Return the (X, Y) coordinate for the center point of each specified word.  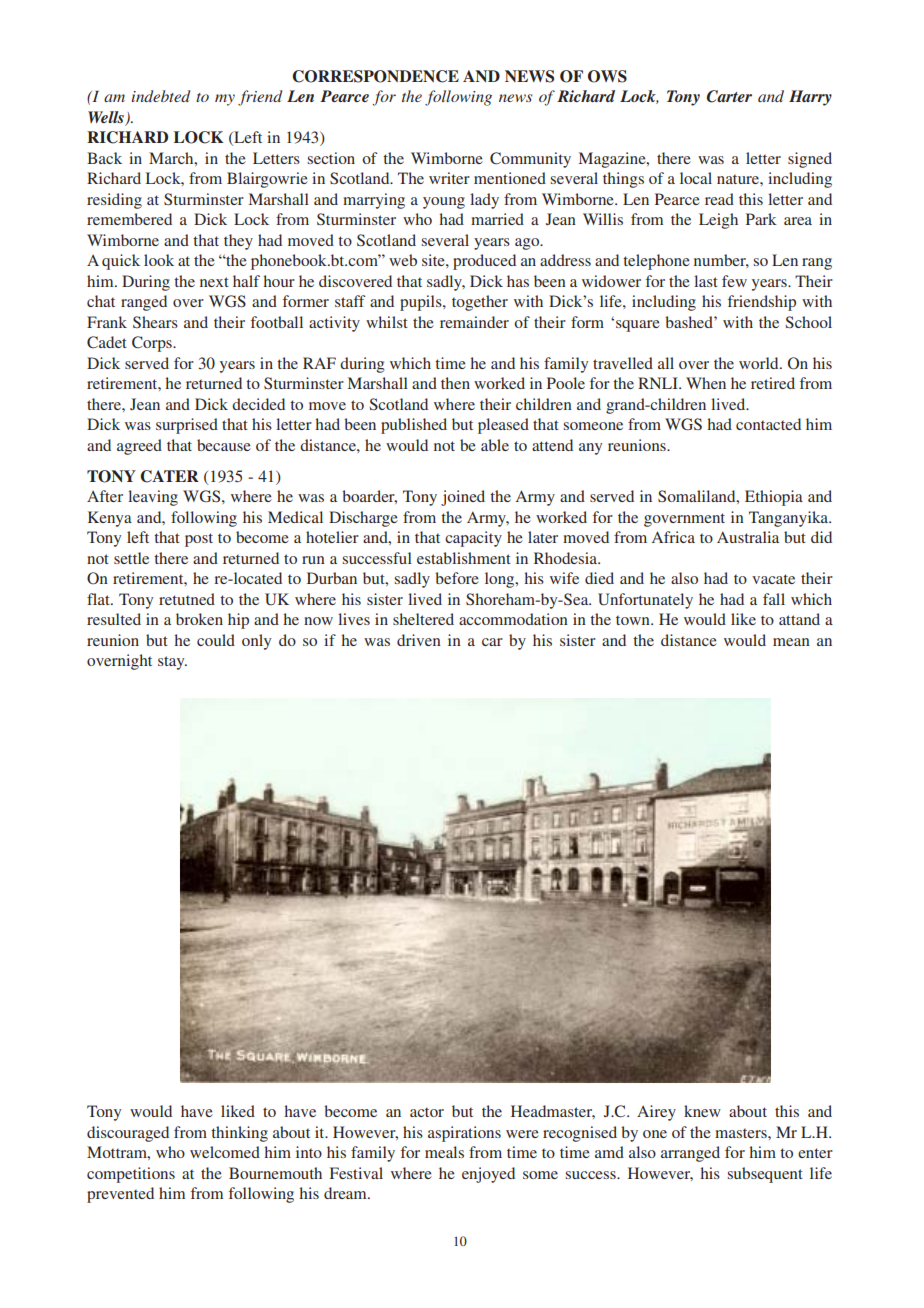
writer (449, 178)
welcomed (225, 1152)
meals (444, 1152)
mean (791, 642)
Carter (729, 96)
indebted (161, 96)
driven (419, 640)
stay (172, 663)
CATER (169, 476)
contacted (768, 424)
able (495, 445)
